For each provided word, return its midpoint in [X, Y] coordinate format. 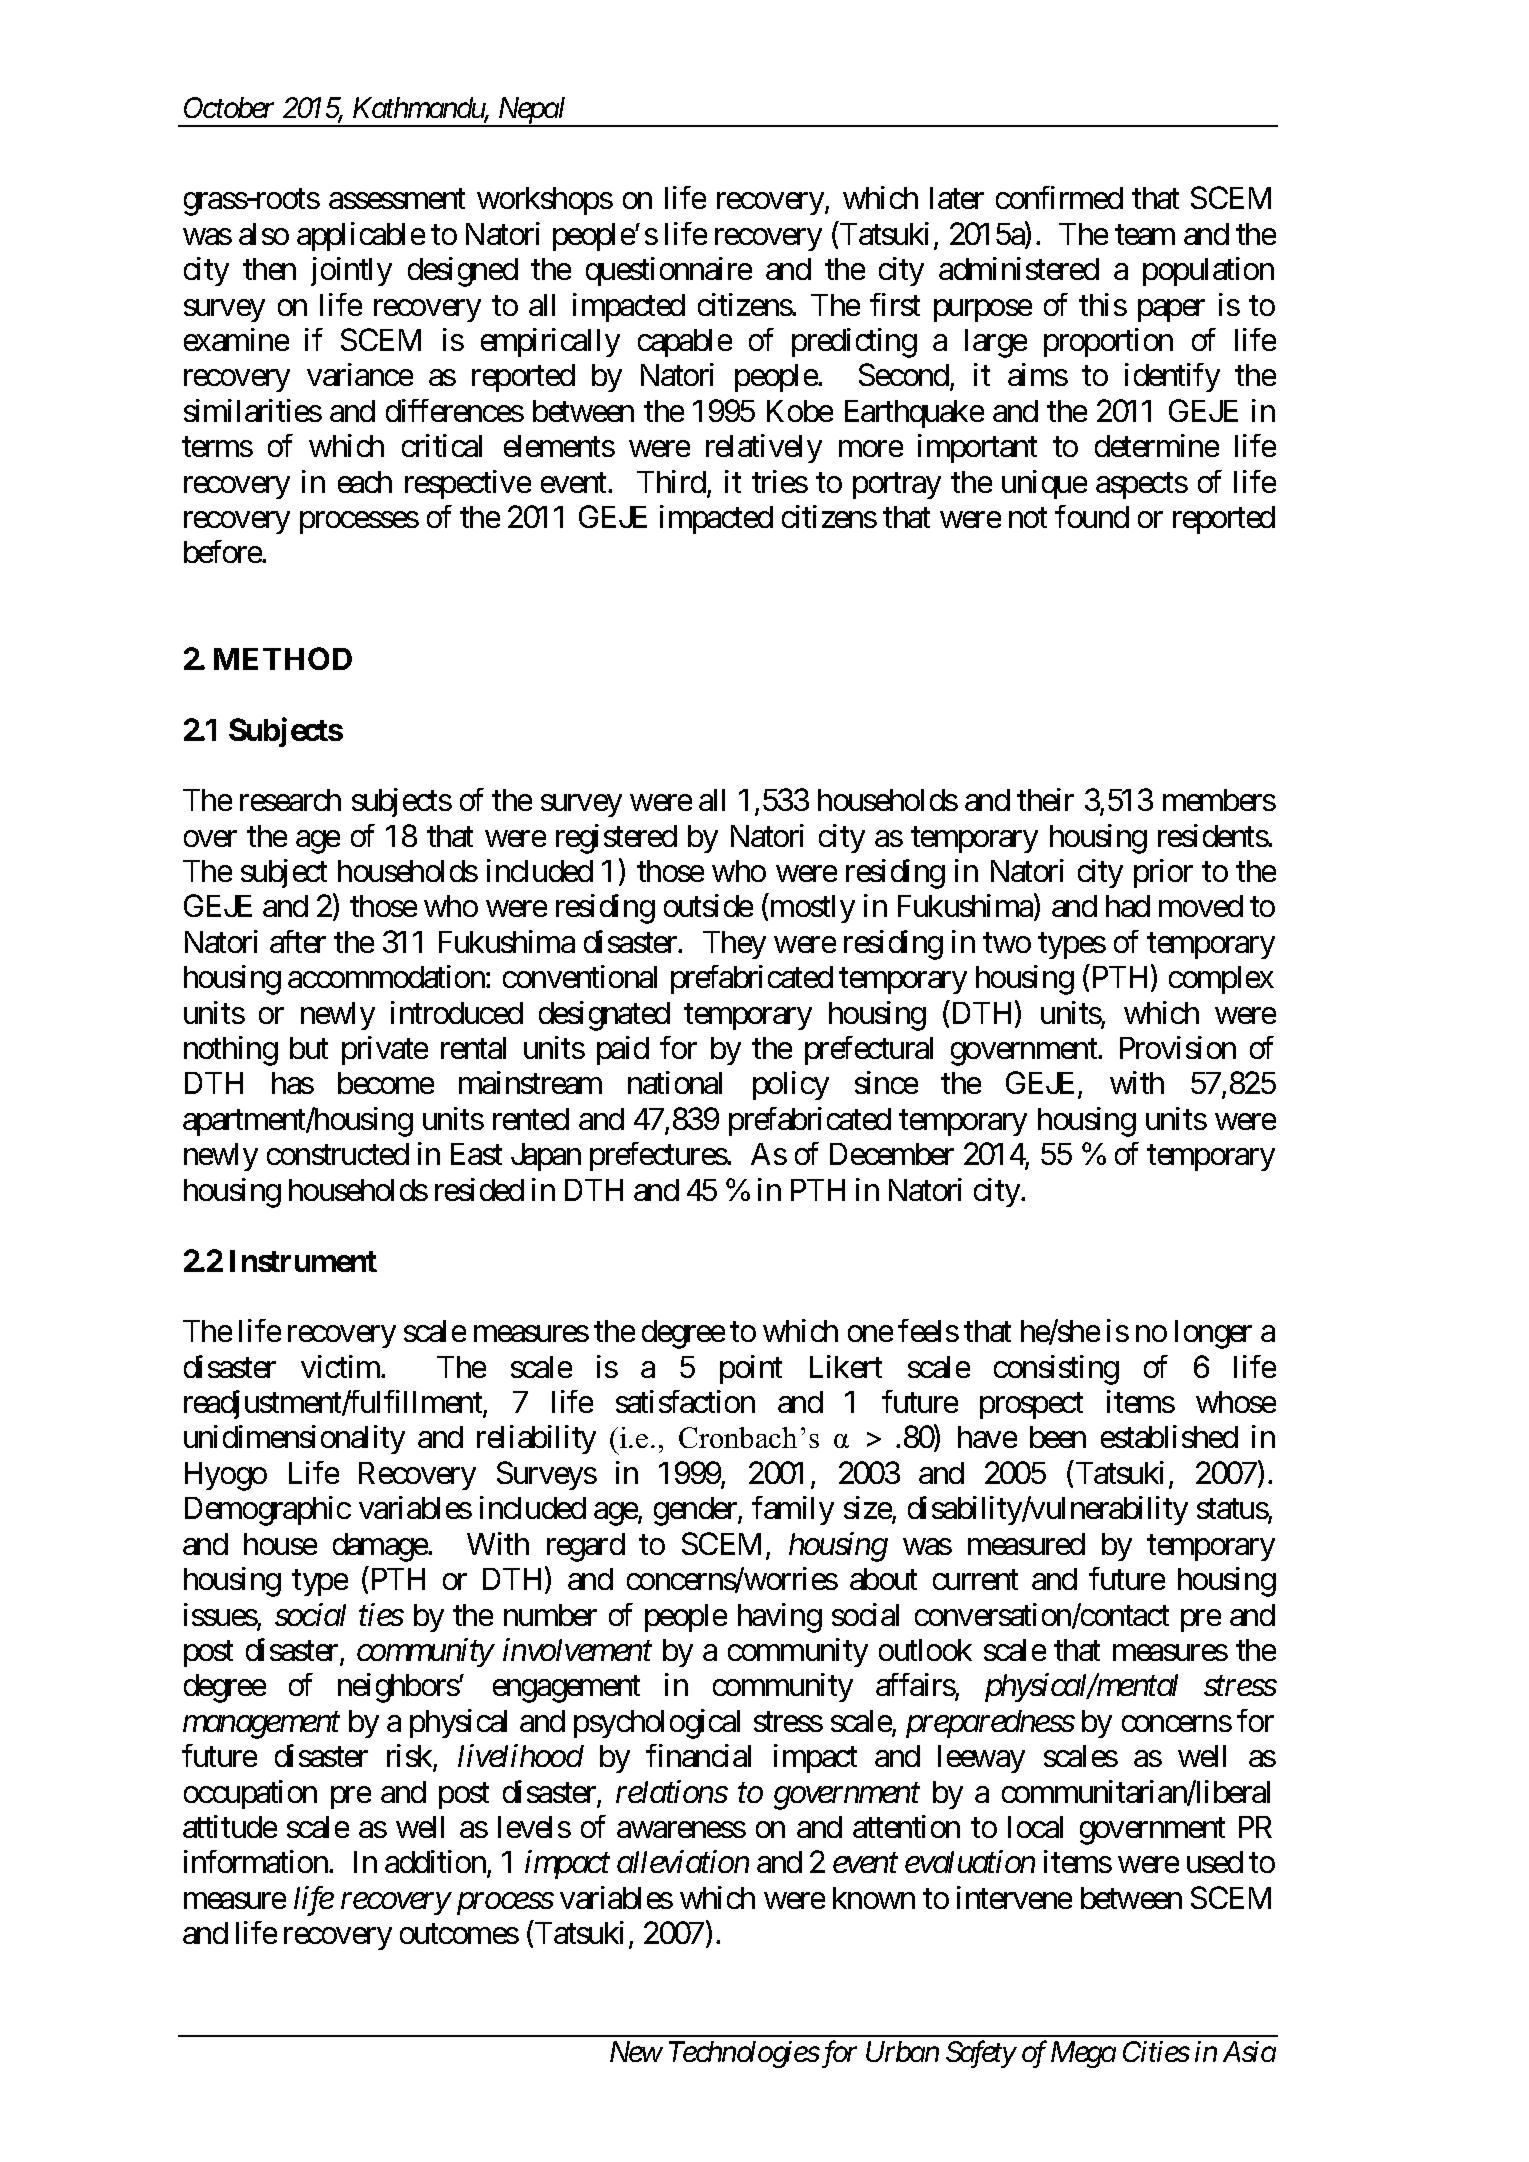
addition [436, 1863]
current [975, 1580]
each [365, 482]
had [1128, 906]
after [298, 941]
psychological [657, 1724]
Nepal [532, 111]
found [1092, 516]
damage [381, 1547]
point [751, 1369]
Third [671, 481]
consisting [1056, 1370]
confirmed [1059, 197]
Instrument [303, 1261]
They [734, 945]
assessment [397, 199]
